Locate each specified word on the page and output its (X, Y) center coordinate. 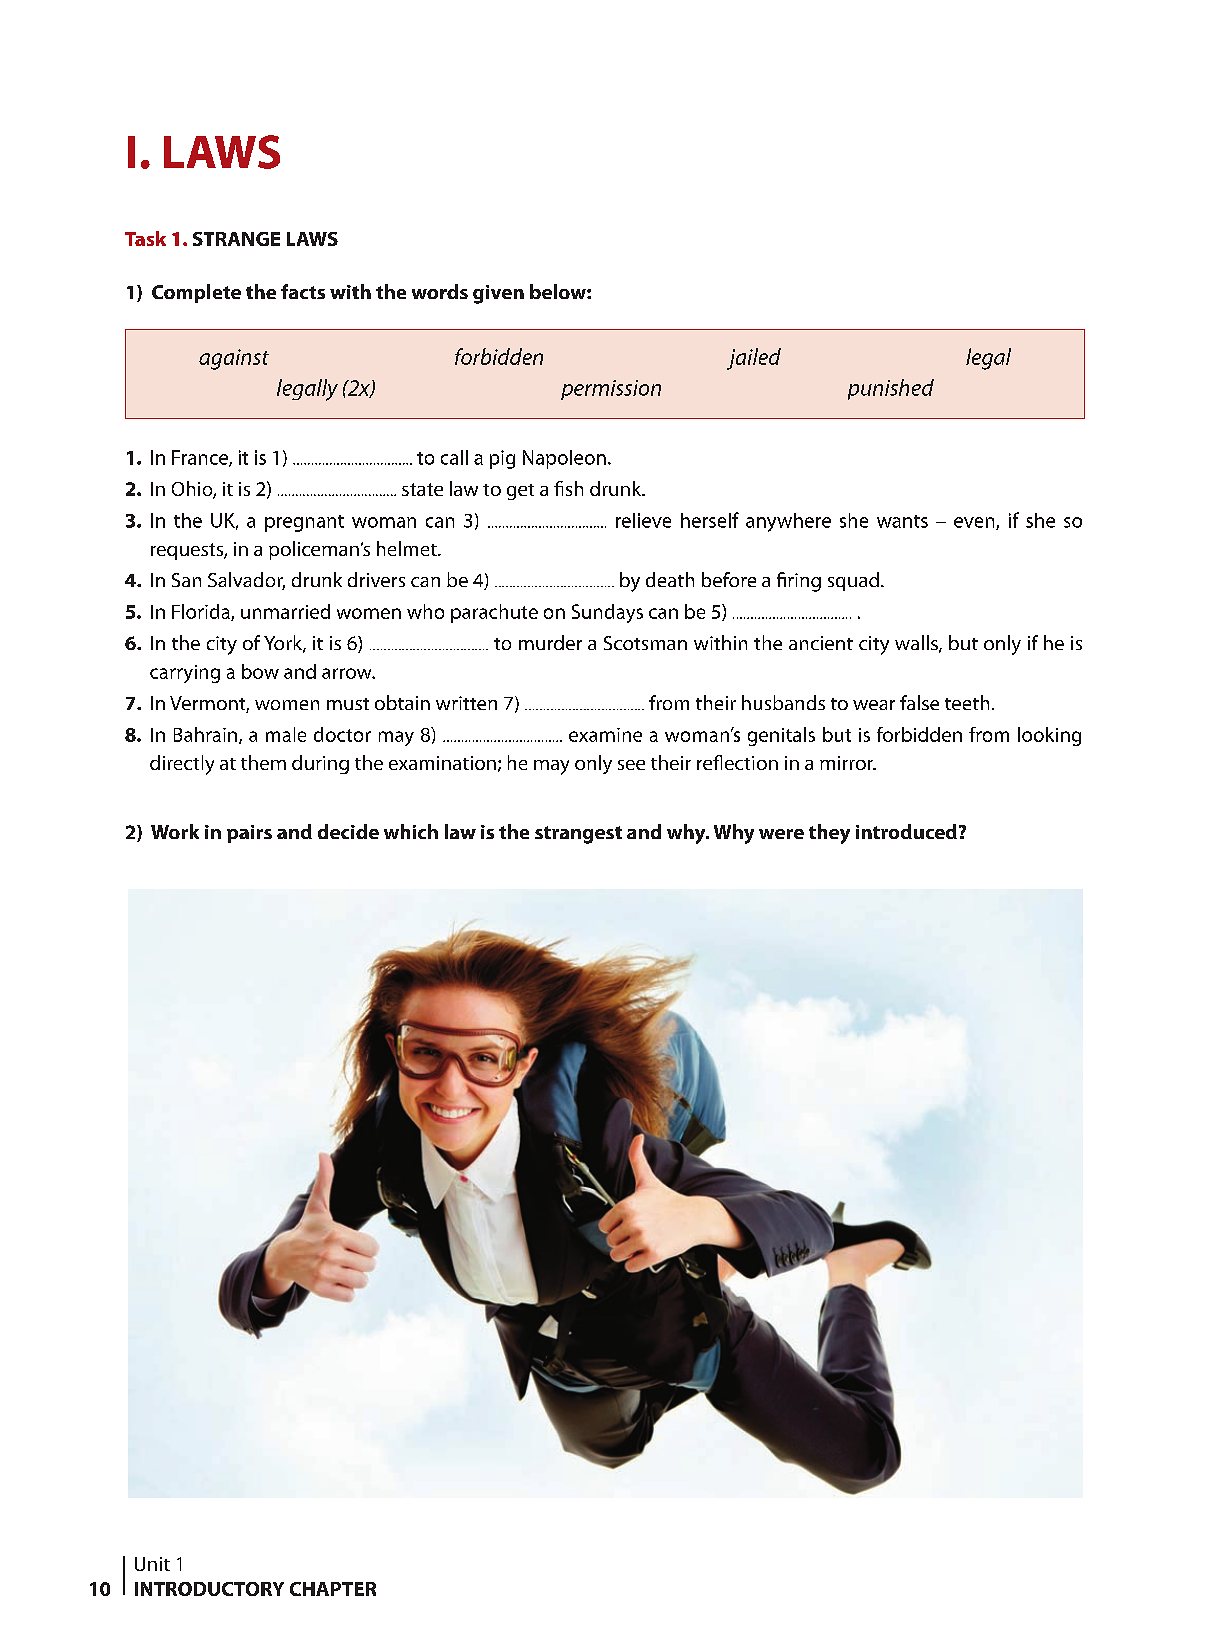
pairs (249, 834)
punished (891, 389)
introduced (906, 831)
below (559, 291)
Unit (152, 1564)
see (631, 765)
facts (303, 291)
